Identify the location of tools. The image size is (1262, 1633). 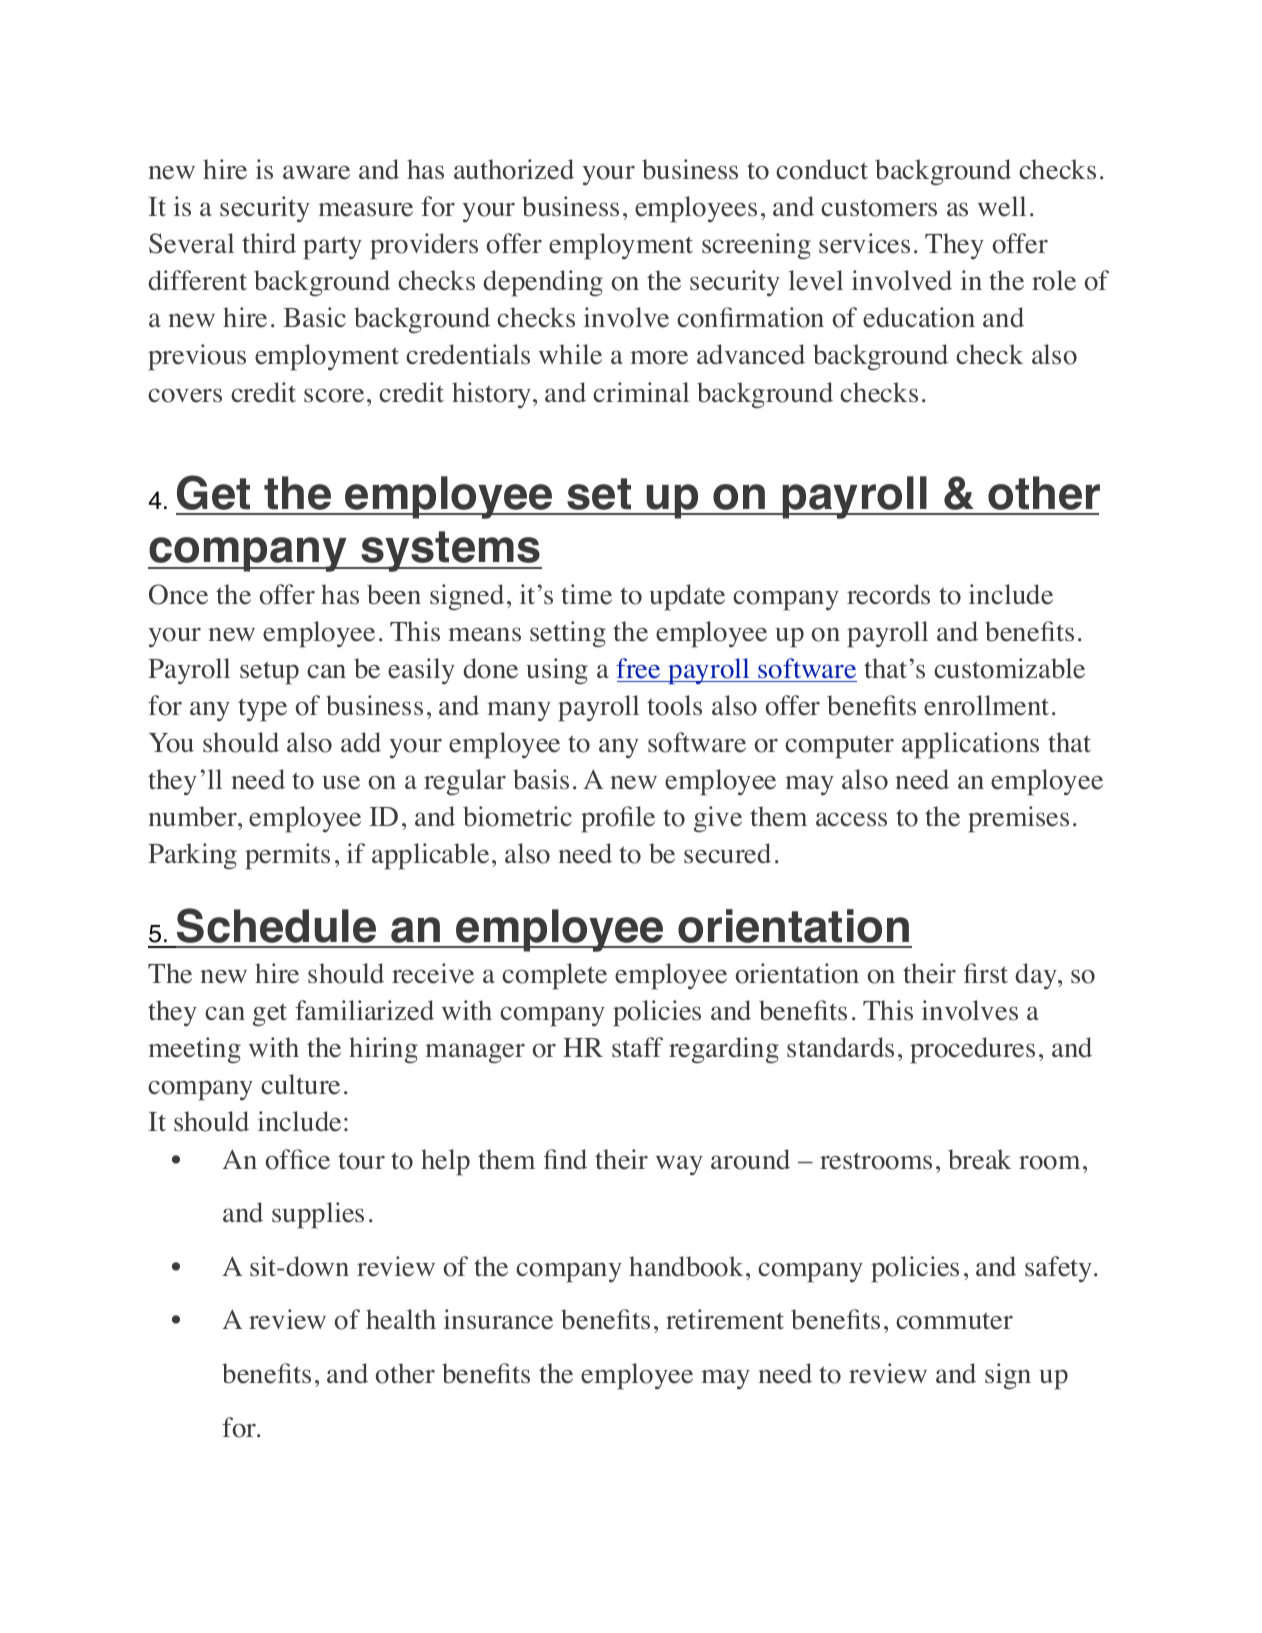
(674, 705).
